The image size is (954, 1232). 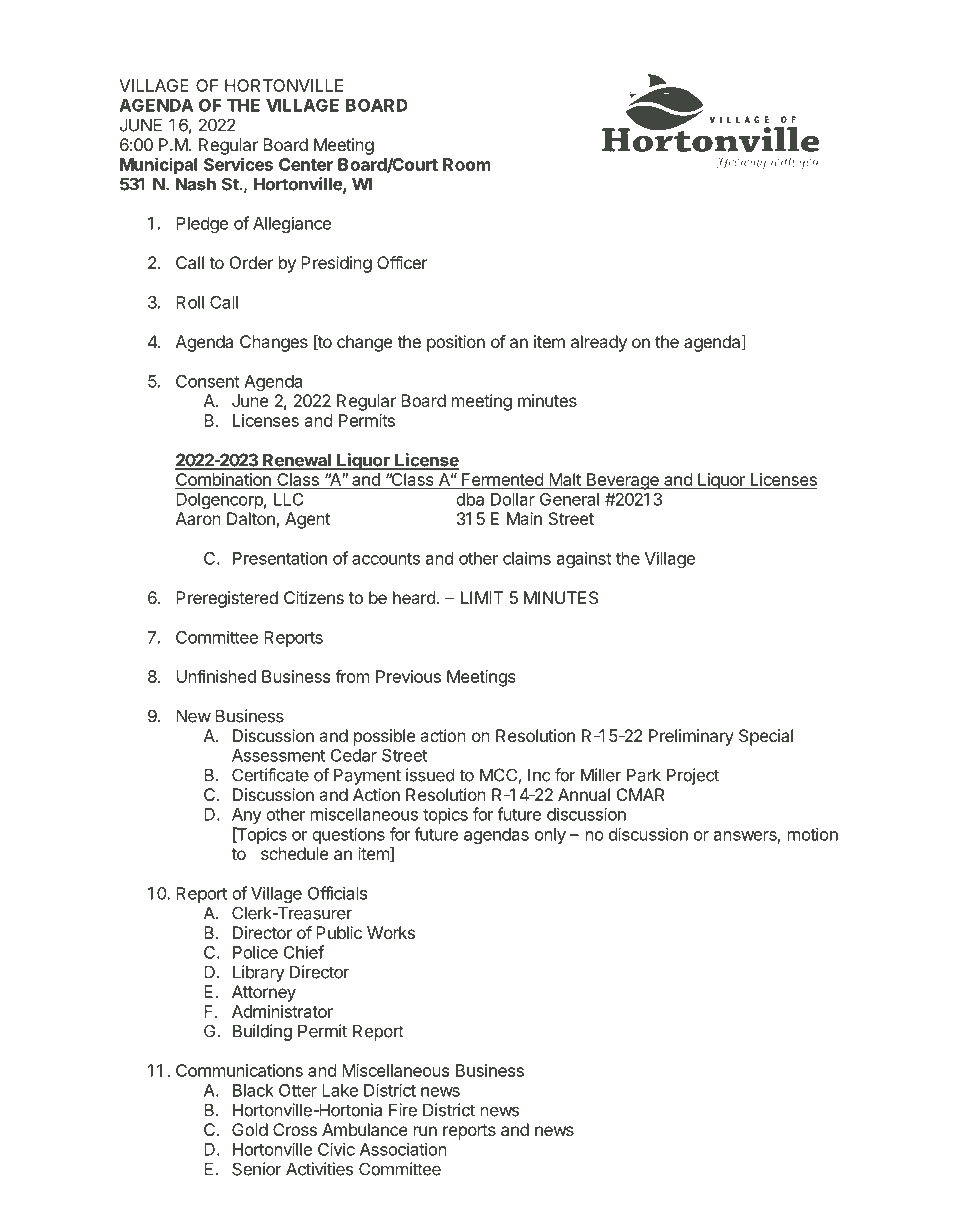 I want to click on Fermented, so click(x=502, y=481).
